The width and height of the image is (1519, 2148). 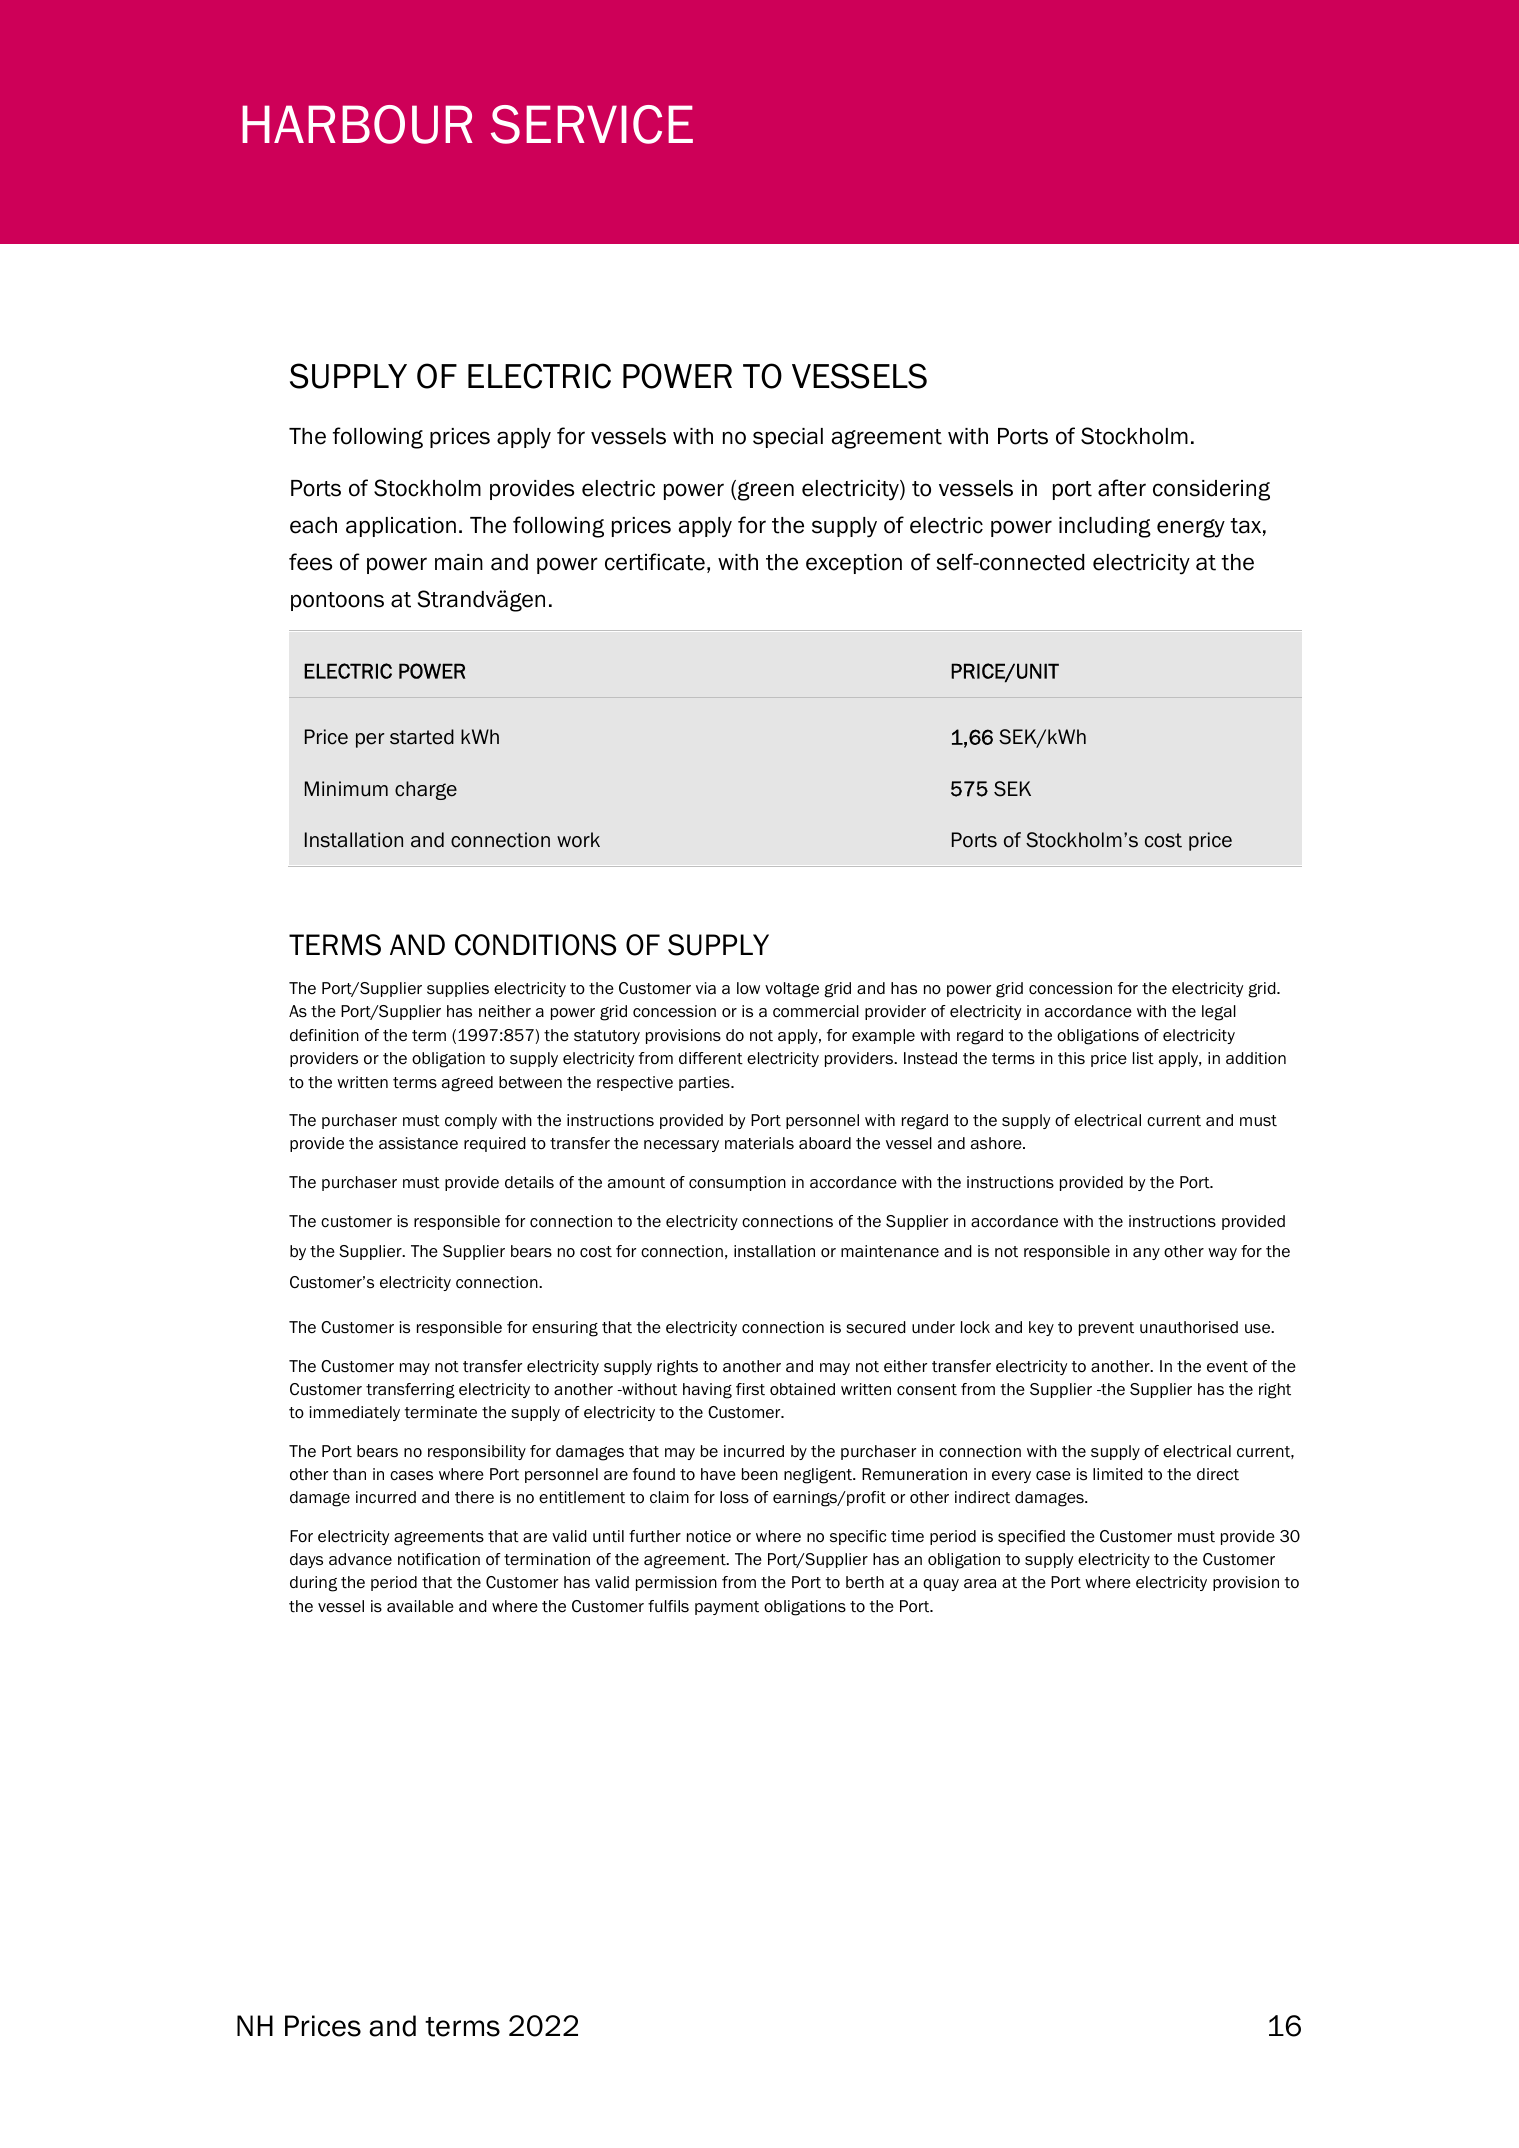 What do you see at coordinates (357, 124) in the image?
I see `HARBOUR` at bounding box center [357, 124].
